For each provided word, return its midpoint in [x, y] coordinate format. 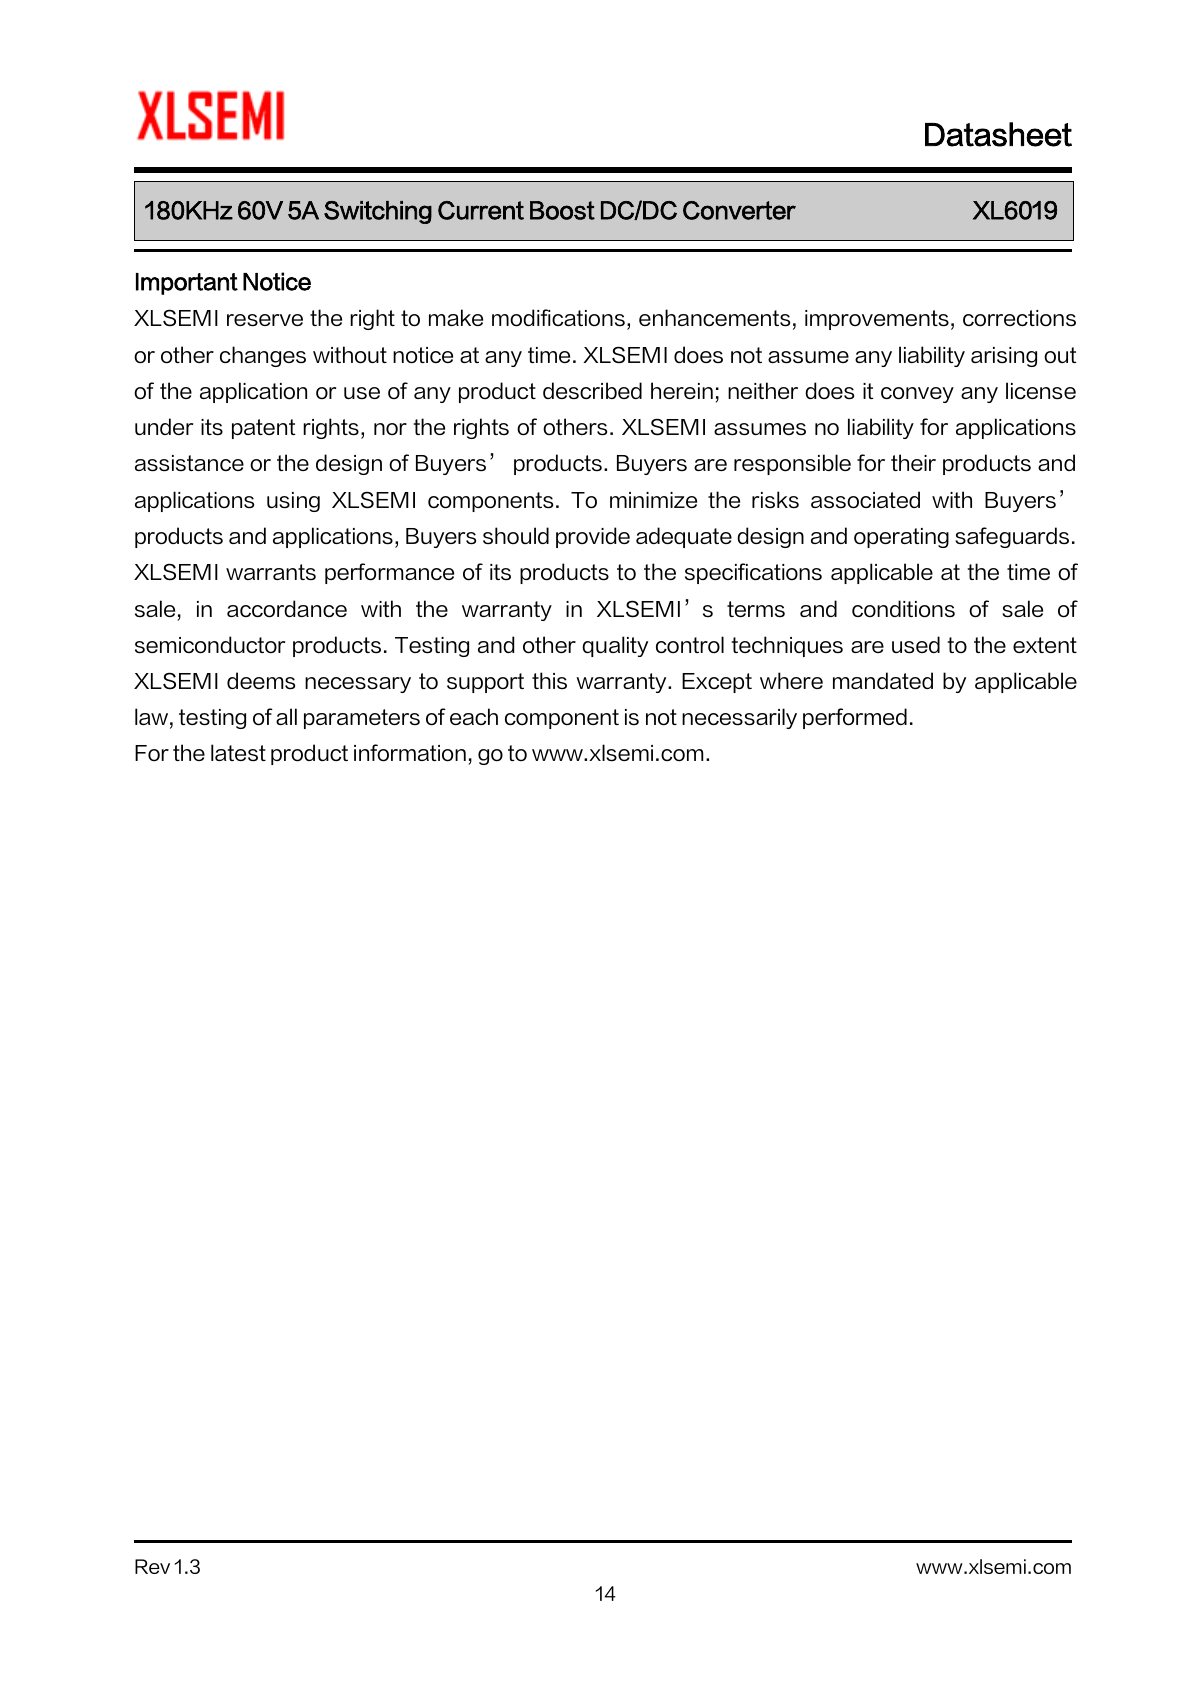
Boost [562, 210]
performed [855, 718]
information [410, 753]
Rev [152, 1566]
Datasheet [998, 134]
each [474, 716]
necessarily [739, 718]
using [293, 502]
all [286, 716]
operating [901, 538]
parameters [362, 719]
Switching [378, 212]
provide [593, 537]
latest [238, 752]
